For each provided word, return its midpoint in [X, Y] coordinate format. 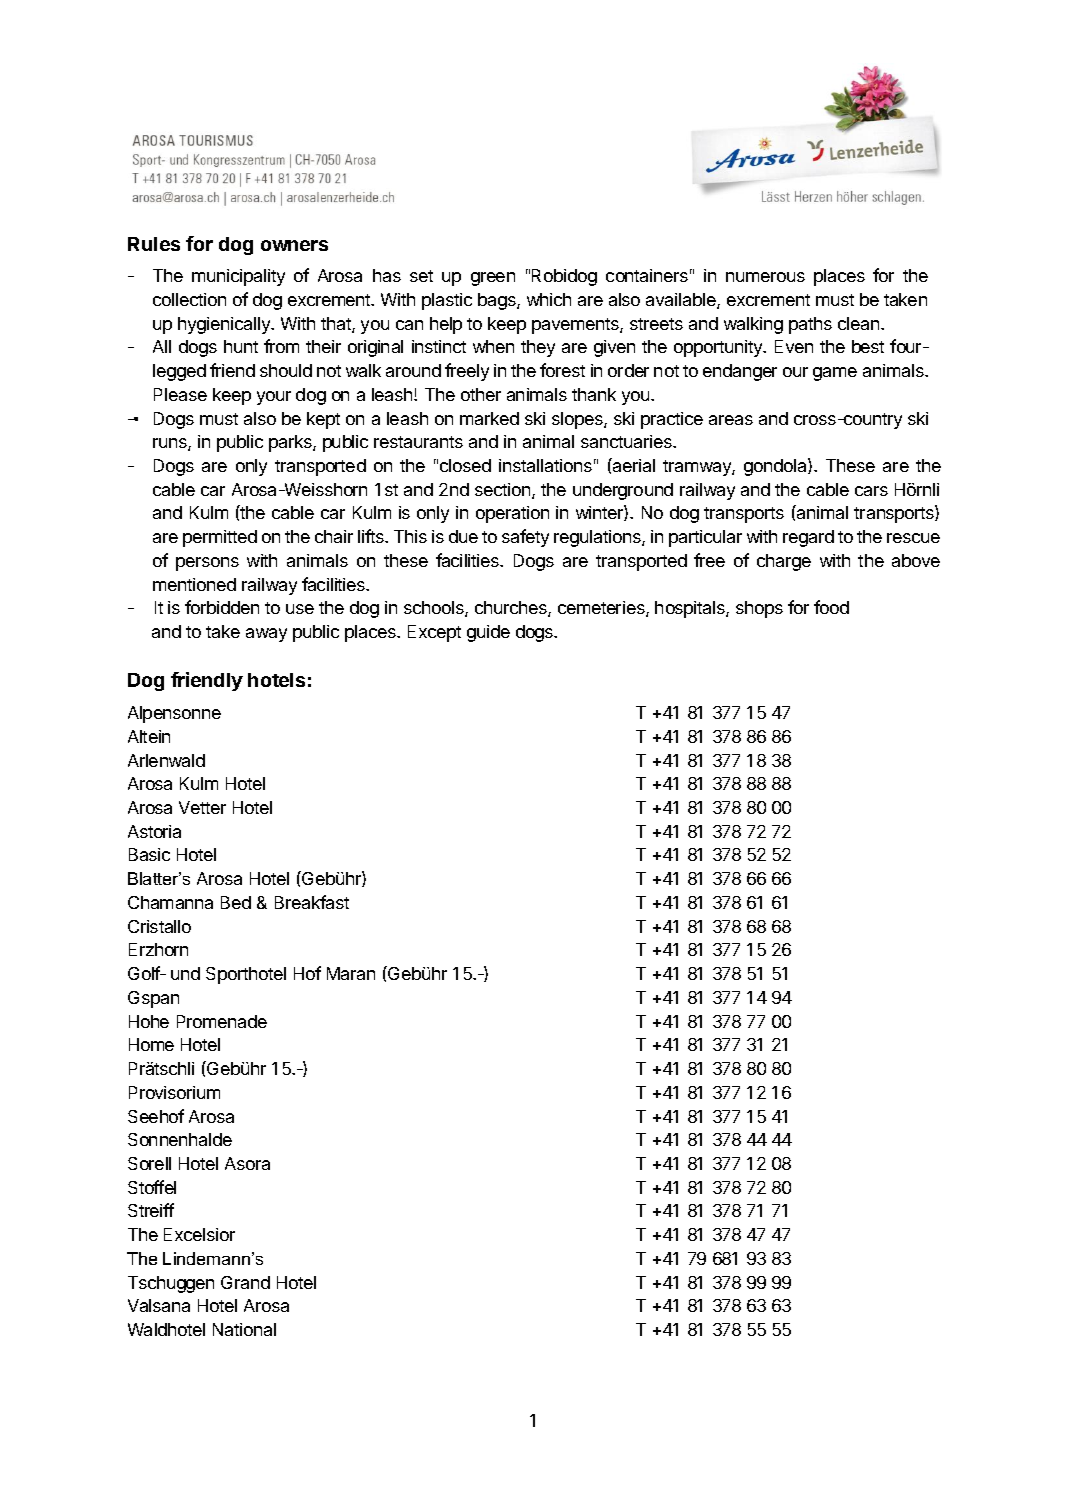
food [831, 607]
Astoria [154, 831]
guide [488, 633]
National [244, 1329]
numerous [765, 277]
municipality [238, 277]
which [549, 299]
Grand [245, 1282]
